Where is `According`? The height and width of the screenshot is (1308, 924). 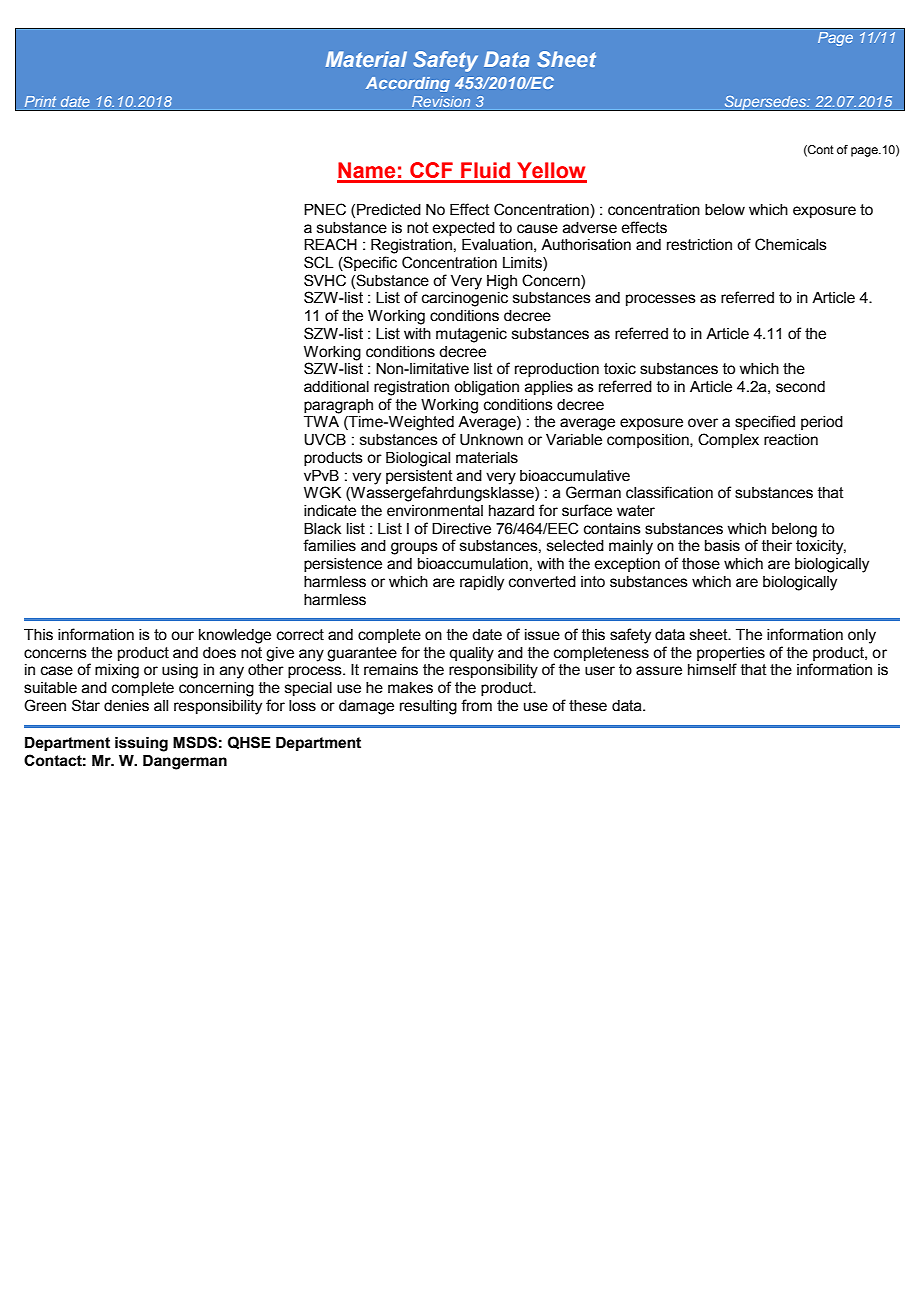 According is located at coordinates (408, 84).
